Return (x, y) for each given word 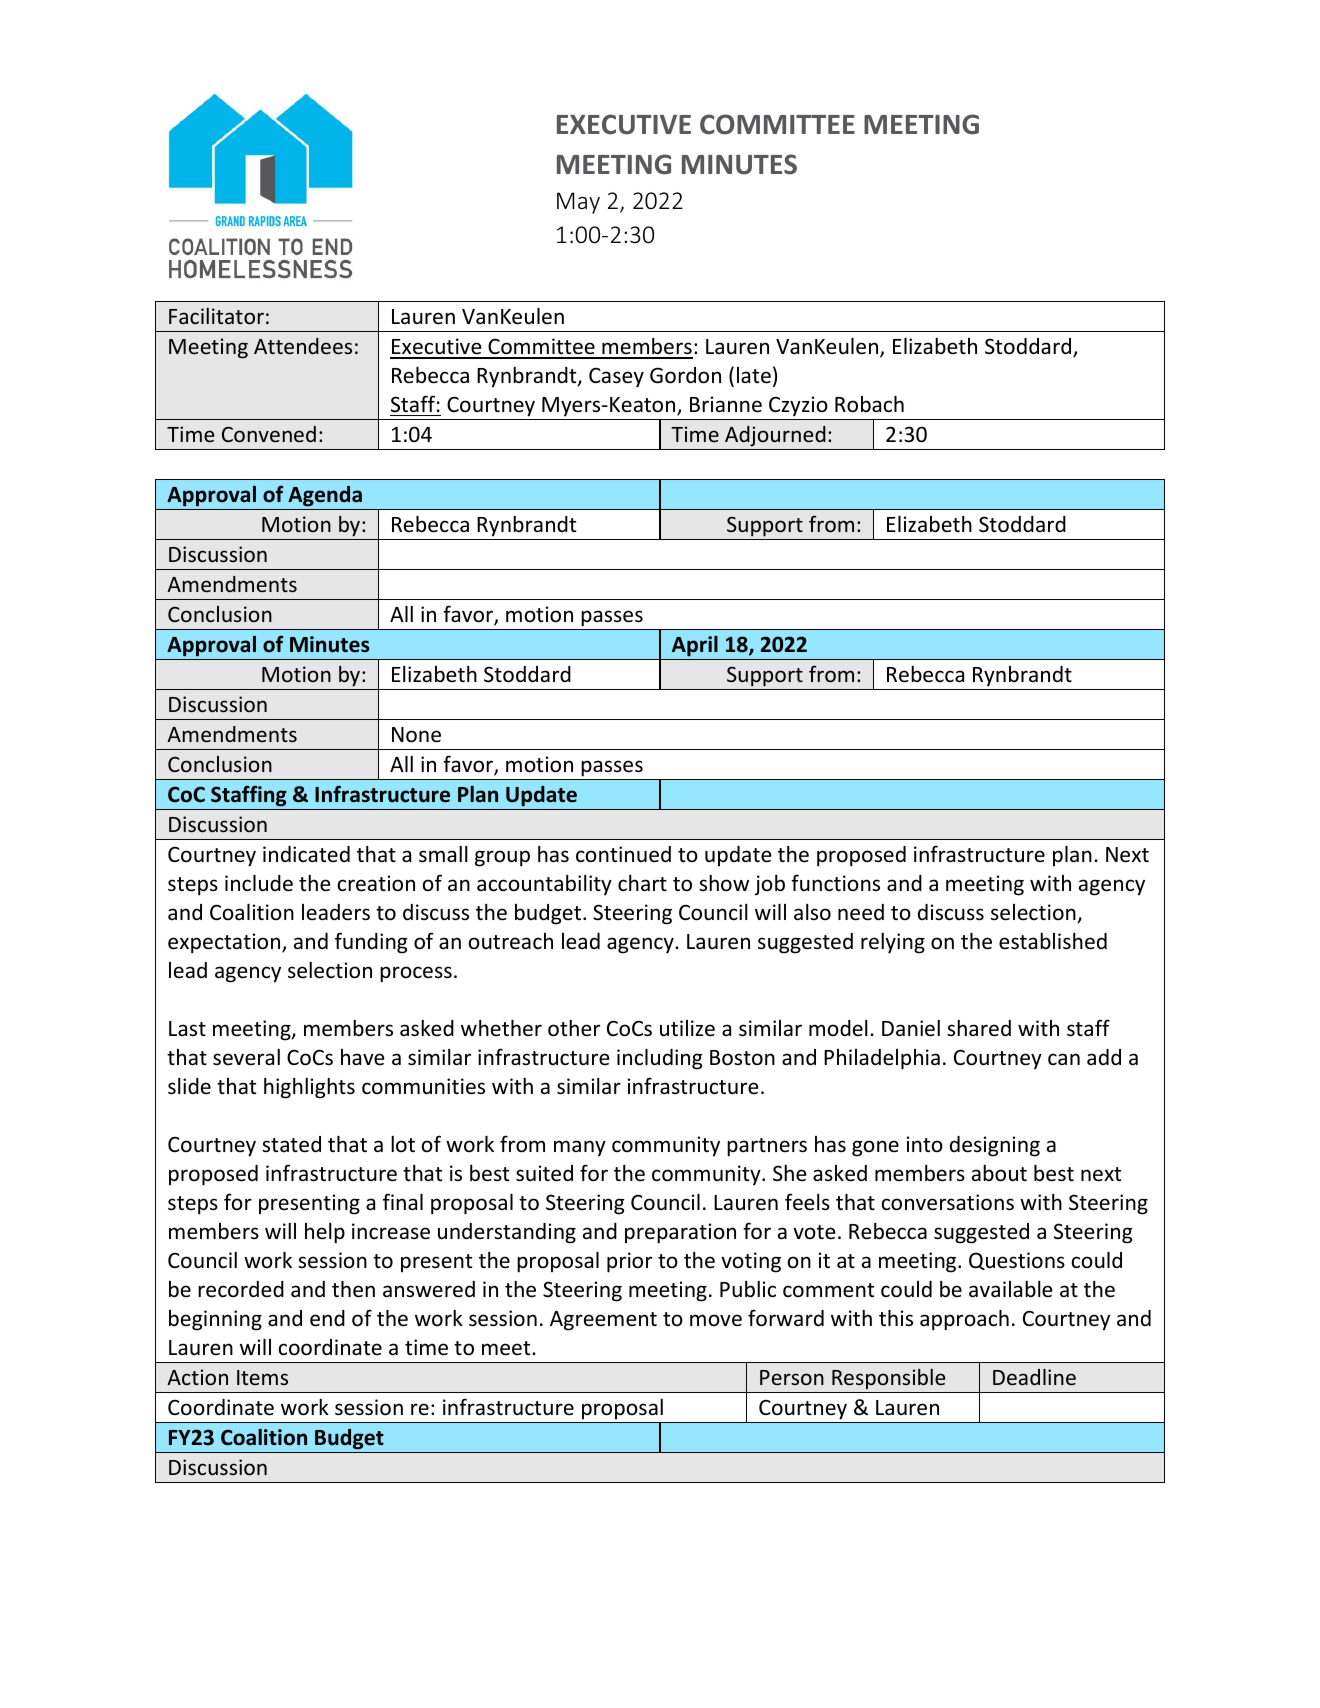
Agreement (603, 1321)
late (754, 375)
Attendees (303, 346)
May (578, 203)
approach (964, 1320)
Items (262, 1377)
